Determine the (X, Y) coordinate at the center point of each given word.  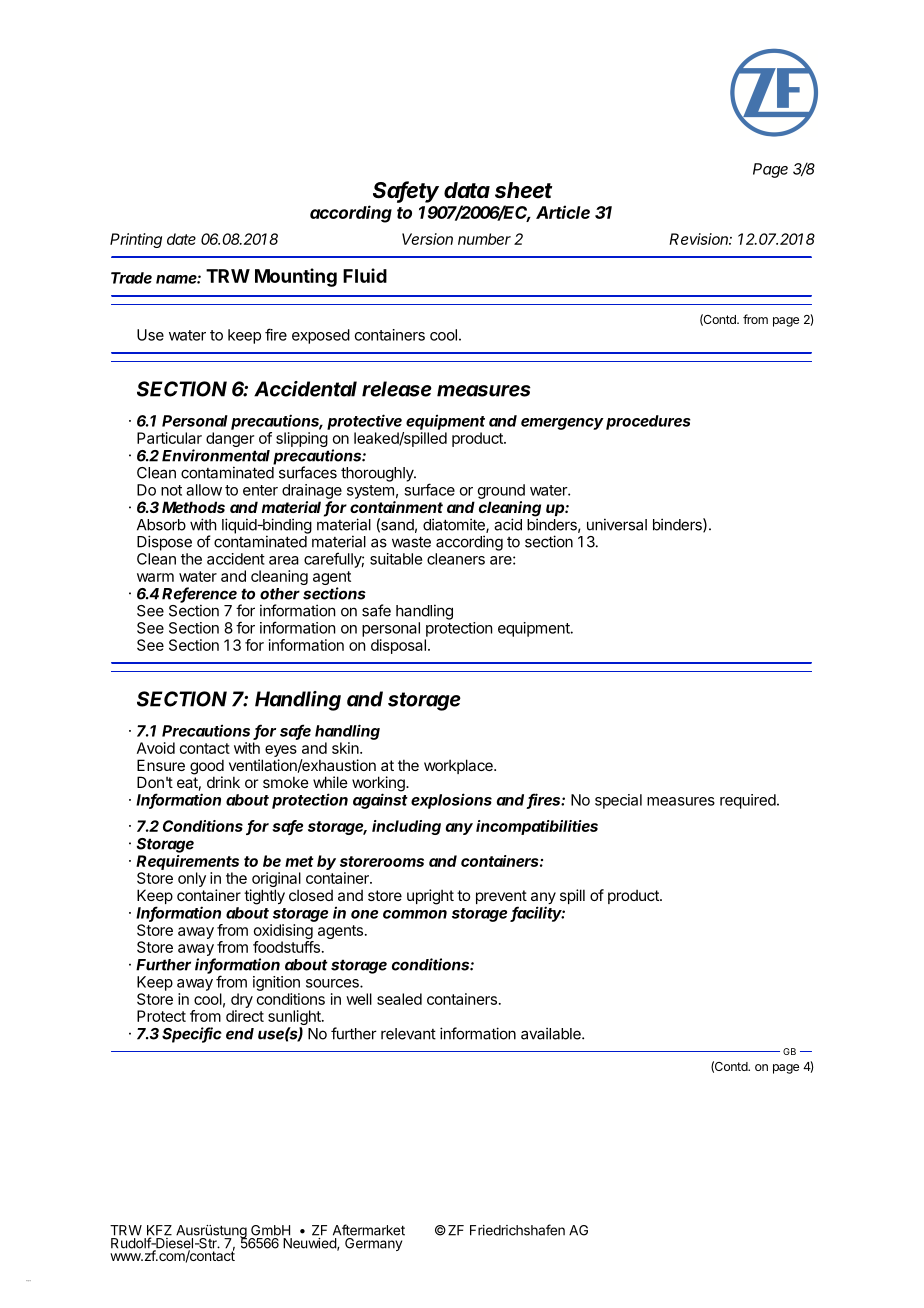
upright (430, 897)
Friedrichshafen (517, 1230)
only (192, 879)
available (552, 1033)
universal (617, 524)
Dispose (164, 543)
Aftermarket (369, 1230)
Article (563, 212)
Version (427, 239)
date (181, 239)
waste (411, 542)
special (618, 801)
